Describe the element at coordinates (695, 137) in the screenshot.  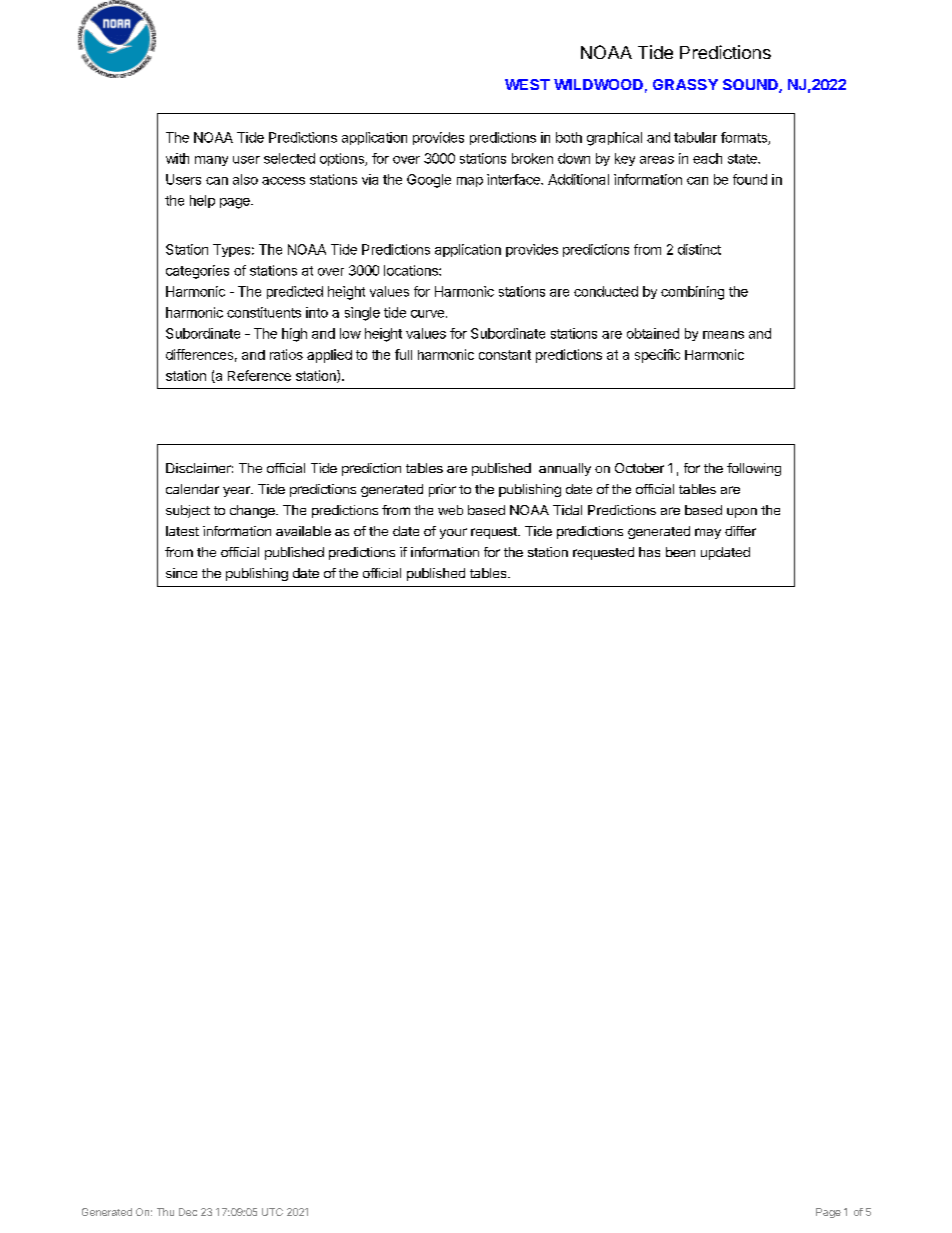
I see `tabular` at that location.
